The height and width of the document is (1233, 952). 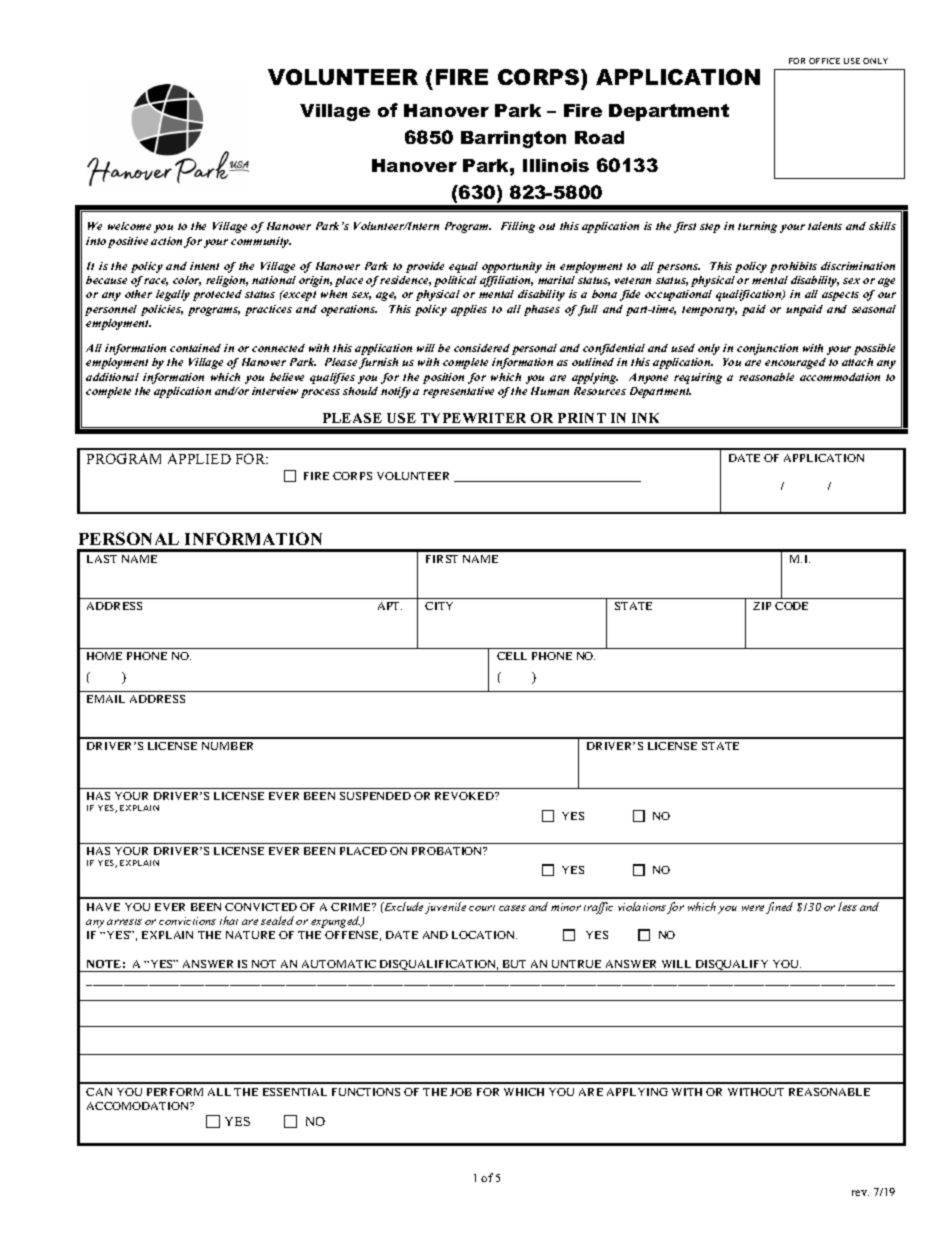 I want to click on CITY, so click(x=439, y=606).
